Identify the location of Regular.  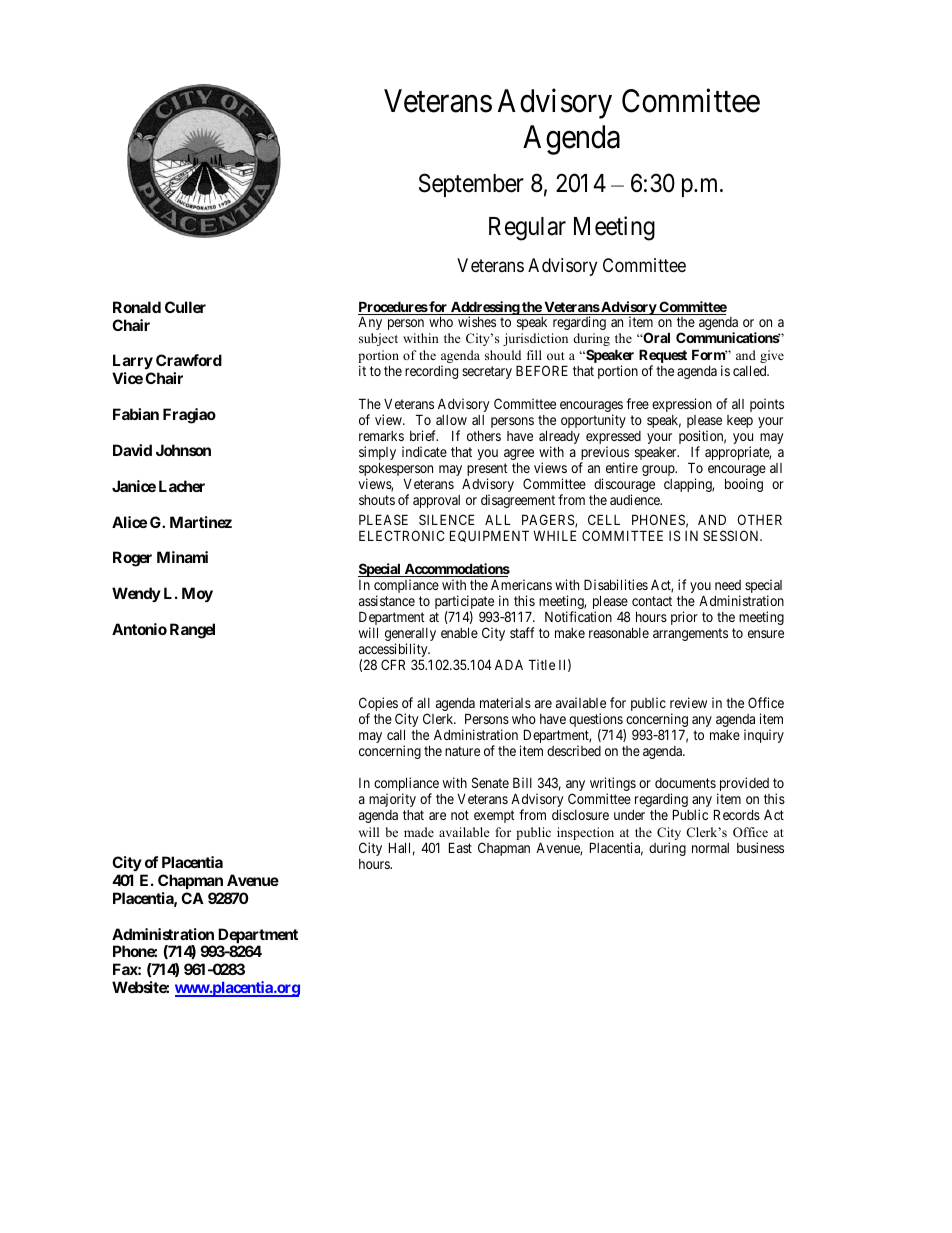
(527, 229).
